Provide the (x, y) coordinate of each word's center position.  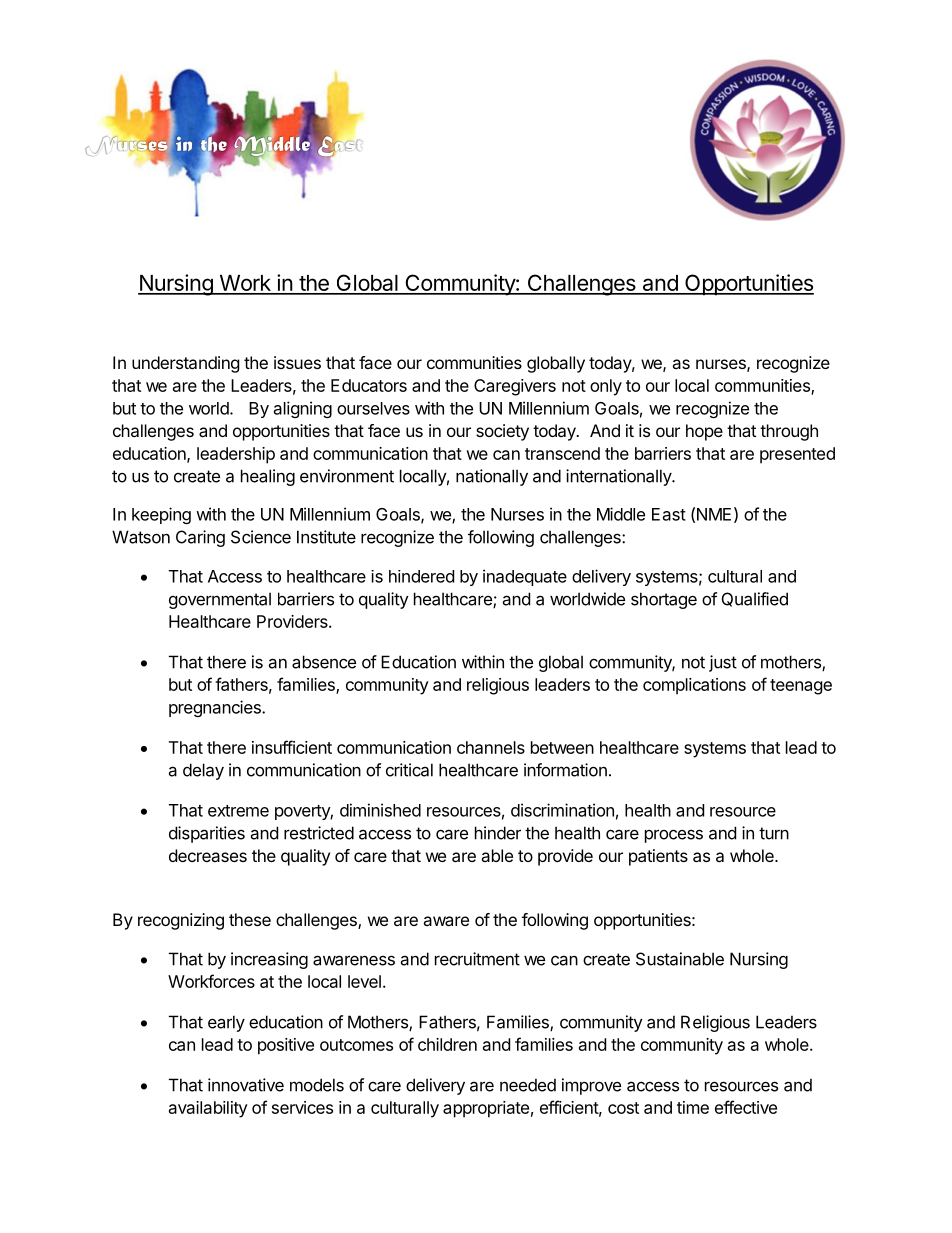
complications (694, 686)
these (250, 919)
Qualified (755, 599)
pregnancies (216, 708)
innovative (246, 1085)
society (502, 432)
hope (704, 432)
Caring (200, 538)
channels (491, 747)
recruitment (477, 959)
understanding (186, 364)
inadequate (525, 577)
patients (658, 857)
